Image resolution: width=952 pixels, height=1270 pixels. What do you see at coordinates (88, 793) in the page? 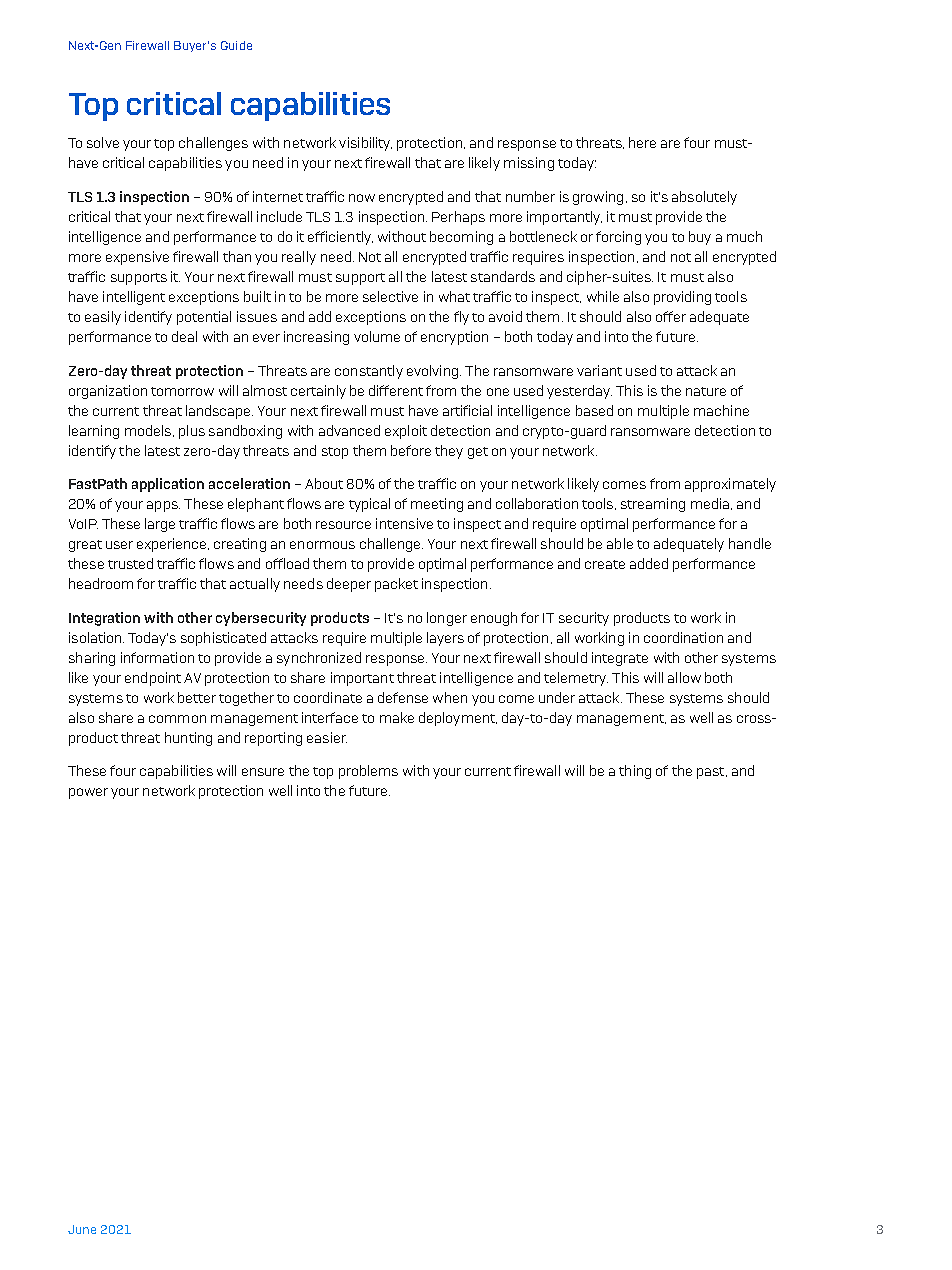
I see `power` at bounding box center [88, 793].
